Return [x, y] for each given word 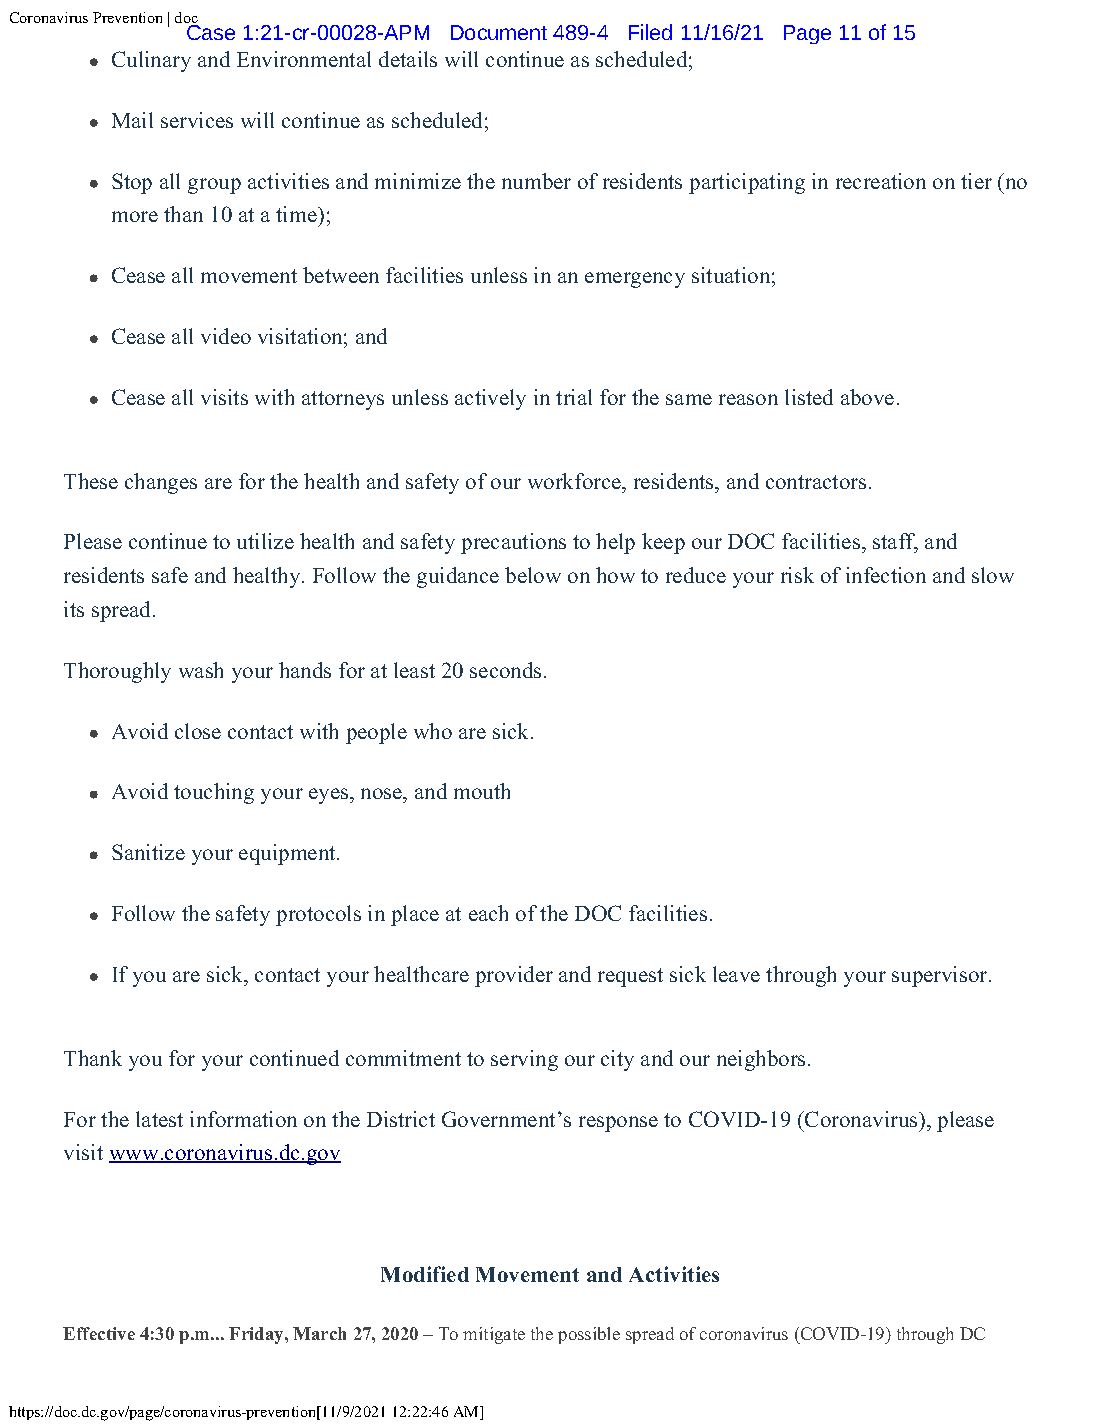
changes [161, 483]
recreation [881, 181]
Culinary [151, 61]
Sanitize [148, 852]
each [488, 913]
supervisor [941, 976]
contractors [816, 482]
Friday [257, 1335]
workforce [575, 481]
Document [499, 32]
